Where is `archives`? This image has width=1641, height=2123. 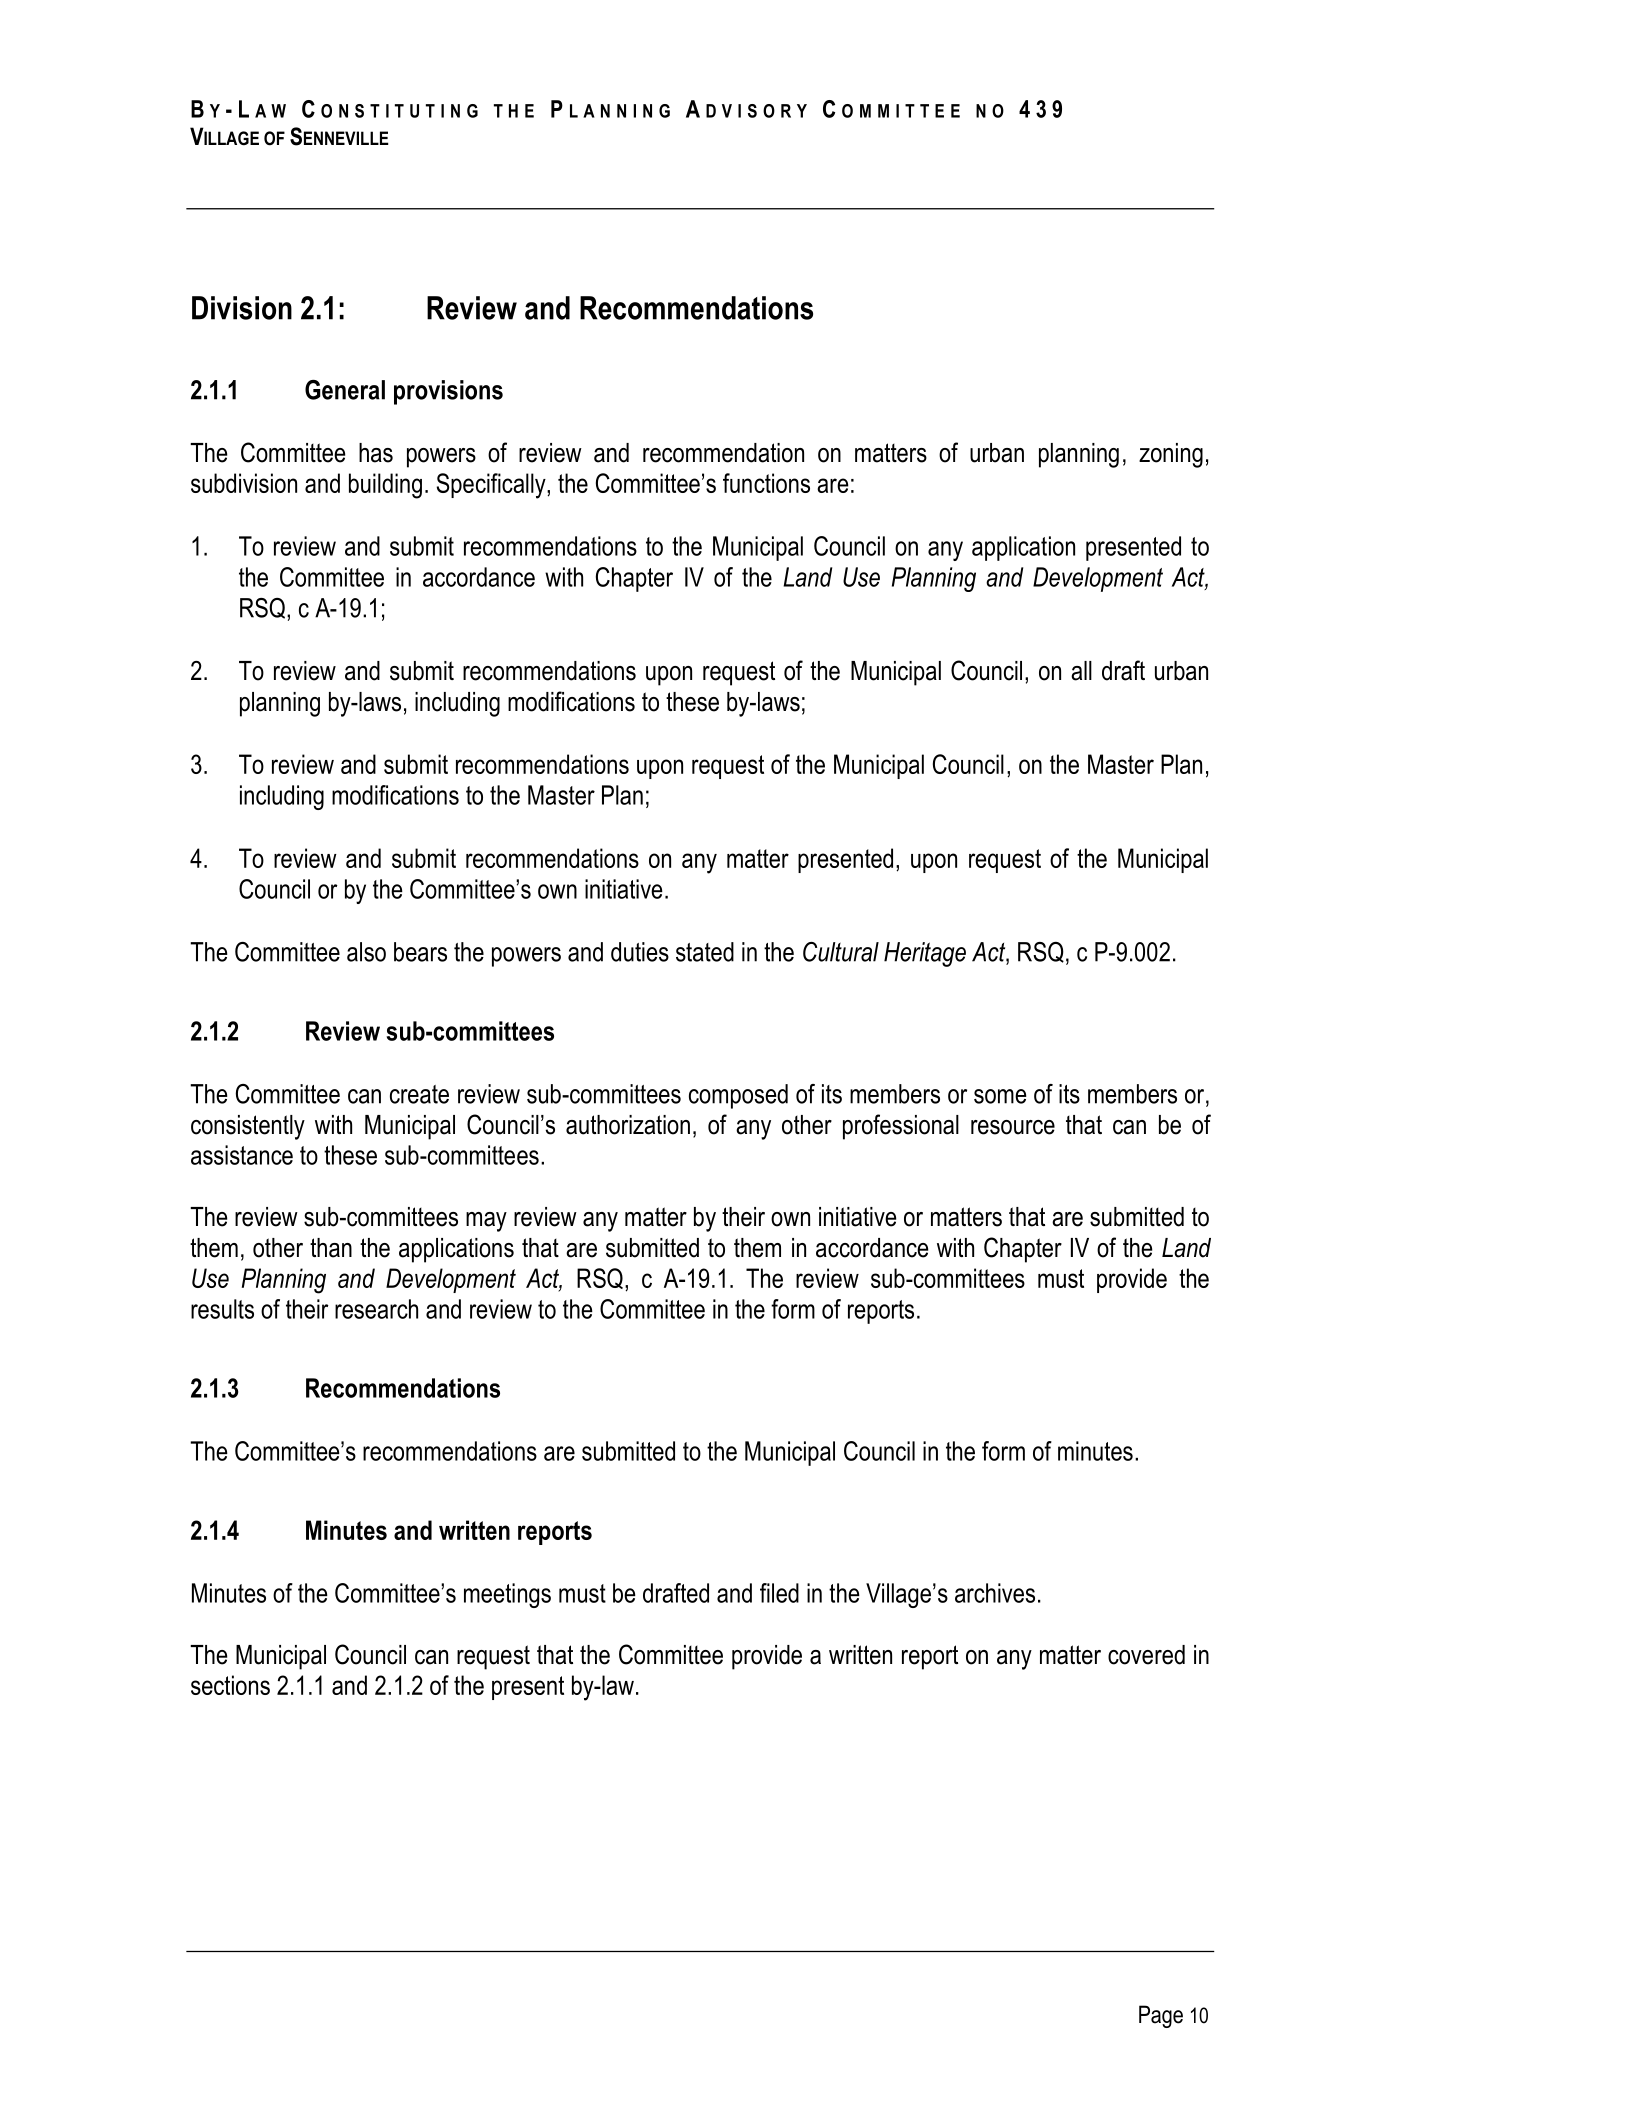 archives is located at coordinates (995, 1593).
